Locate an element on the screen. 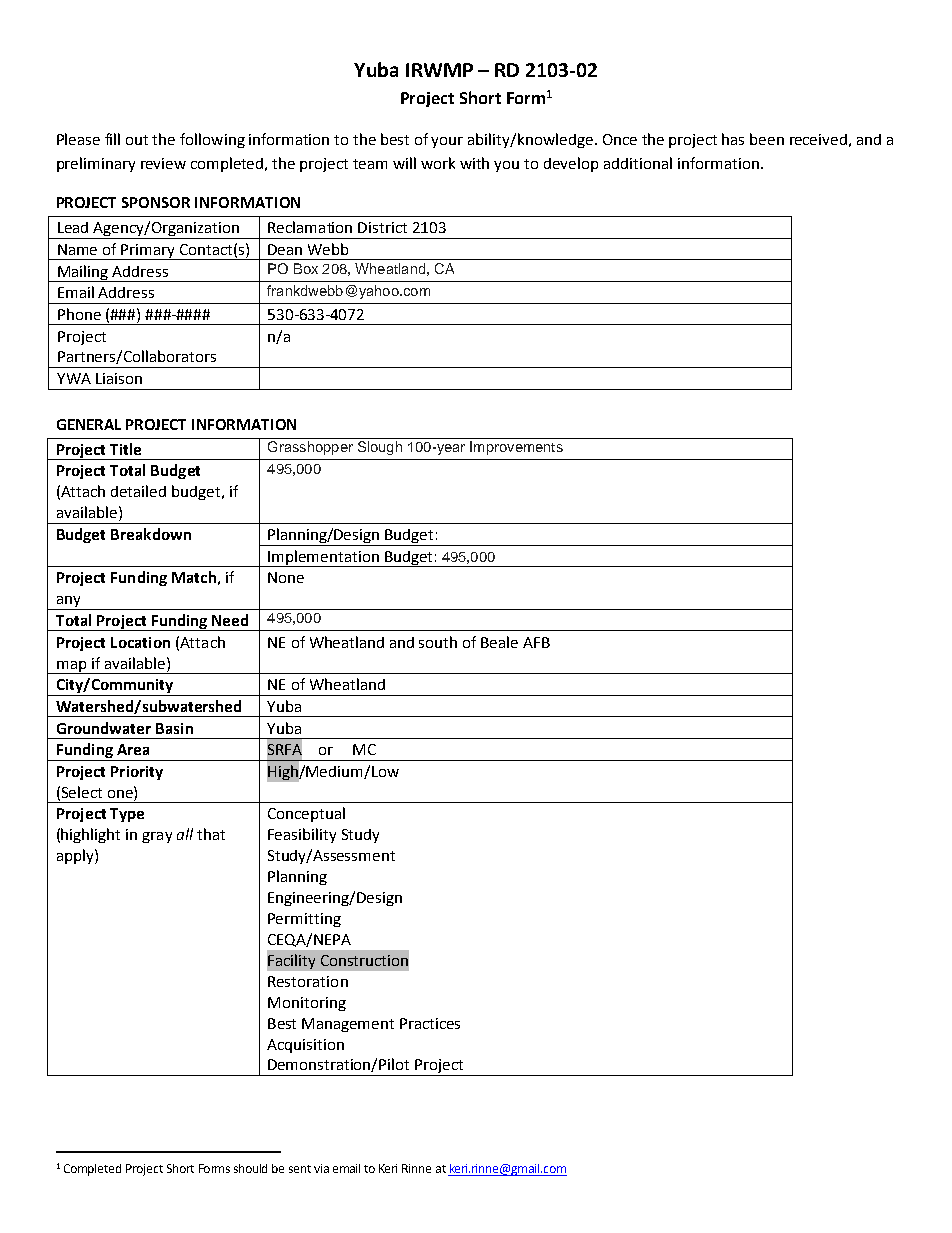  AFB is located at coordinates (536, 642).
